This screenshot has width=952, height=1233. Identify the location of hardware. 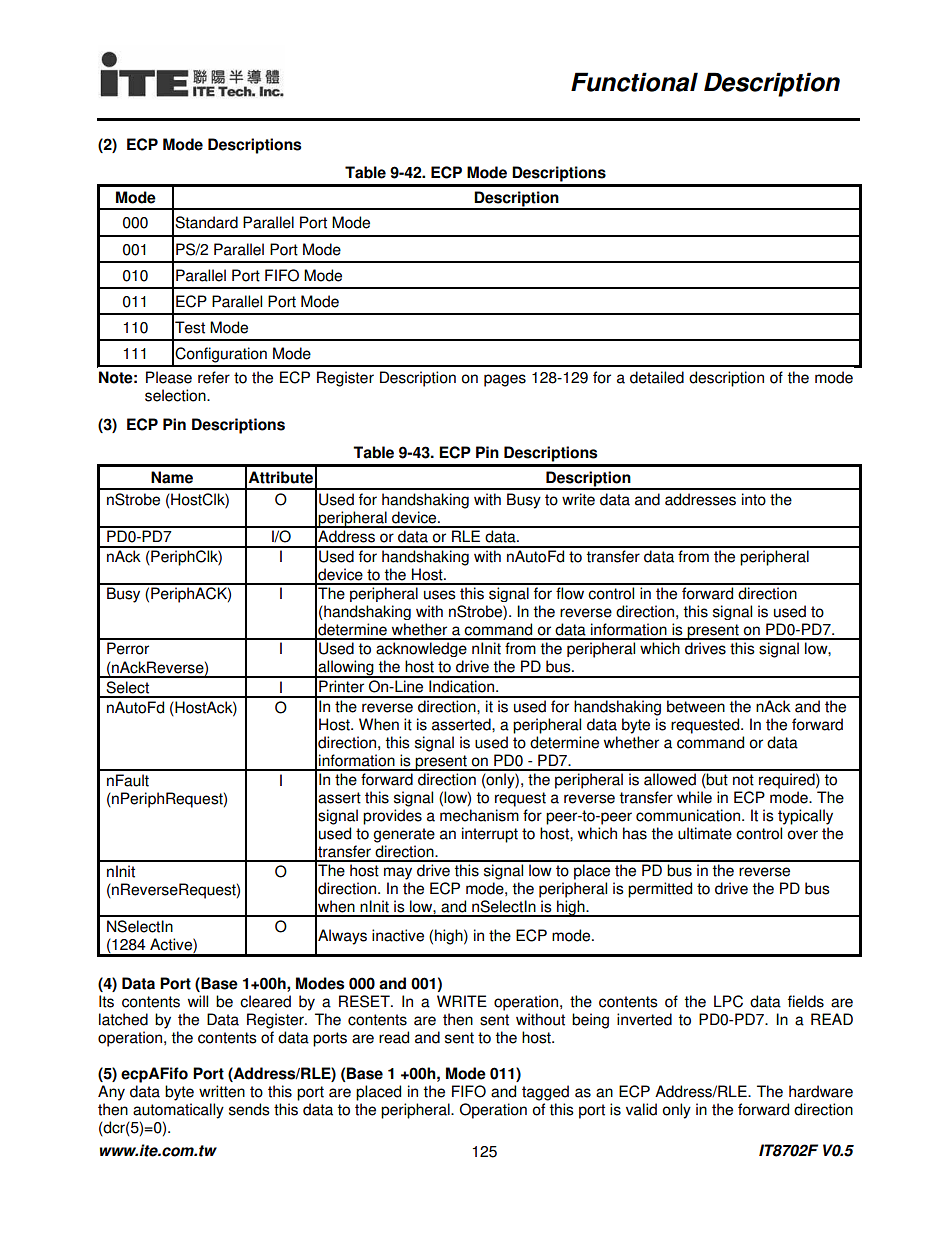
(821, 1091).
